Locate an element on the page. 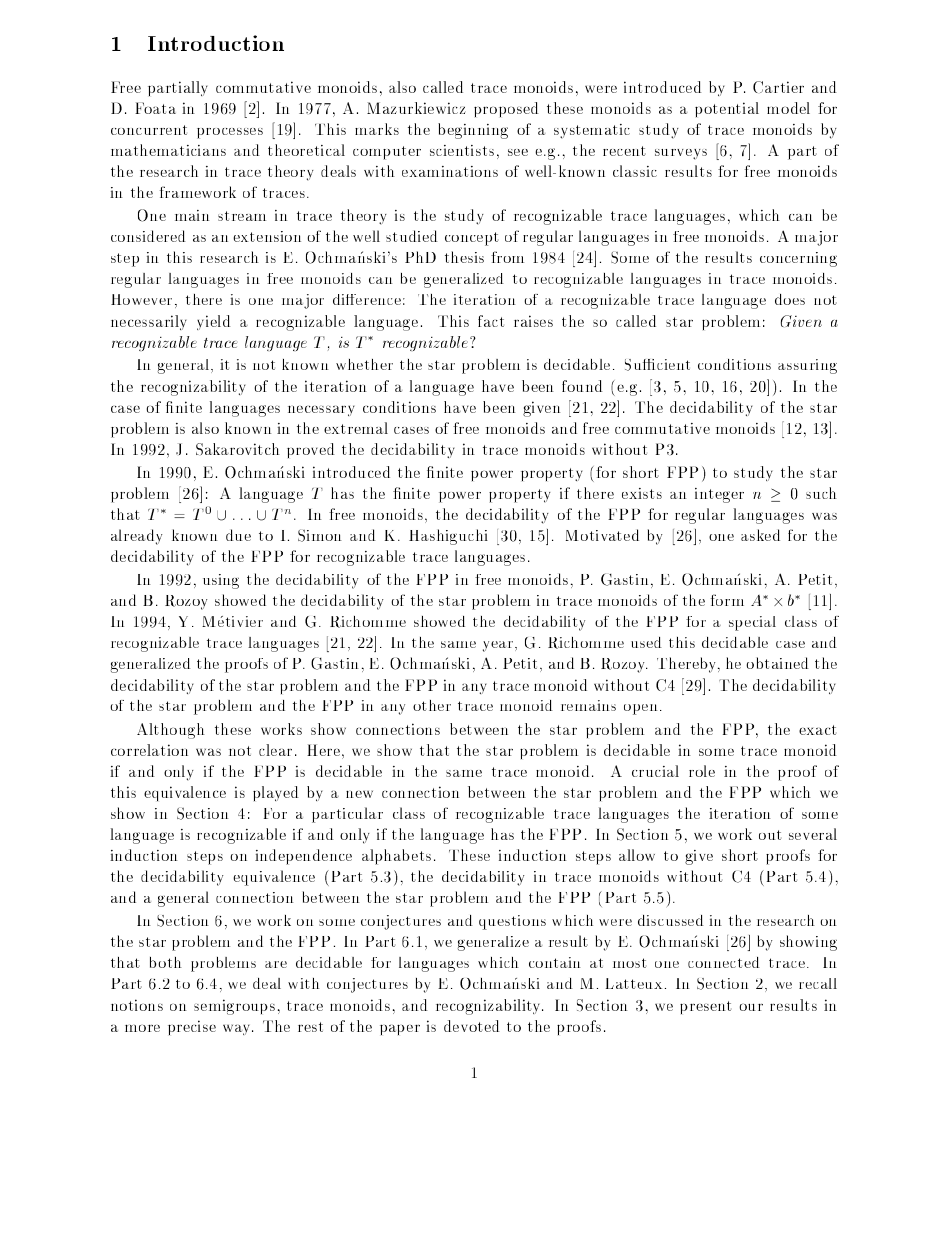 The width and height of the document is (952, 1233). Cartier is located at coordinates (778, 87).
